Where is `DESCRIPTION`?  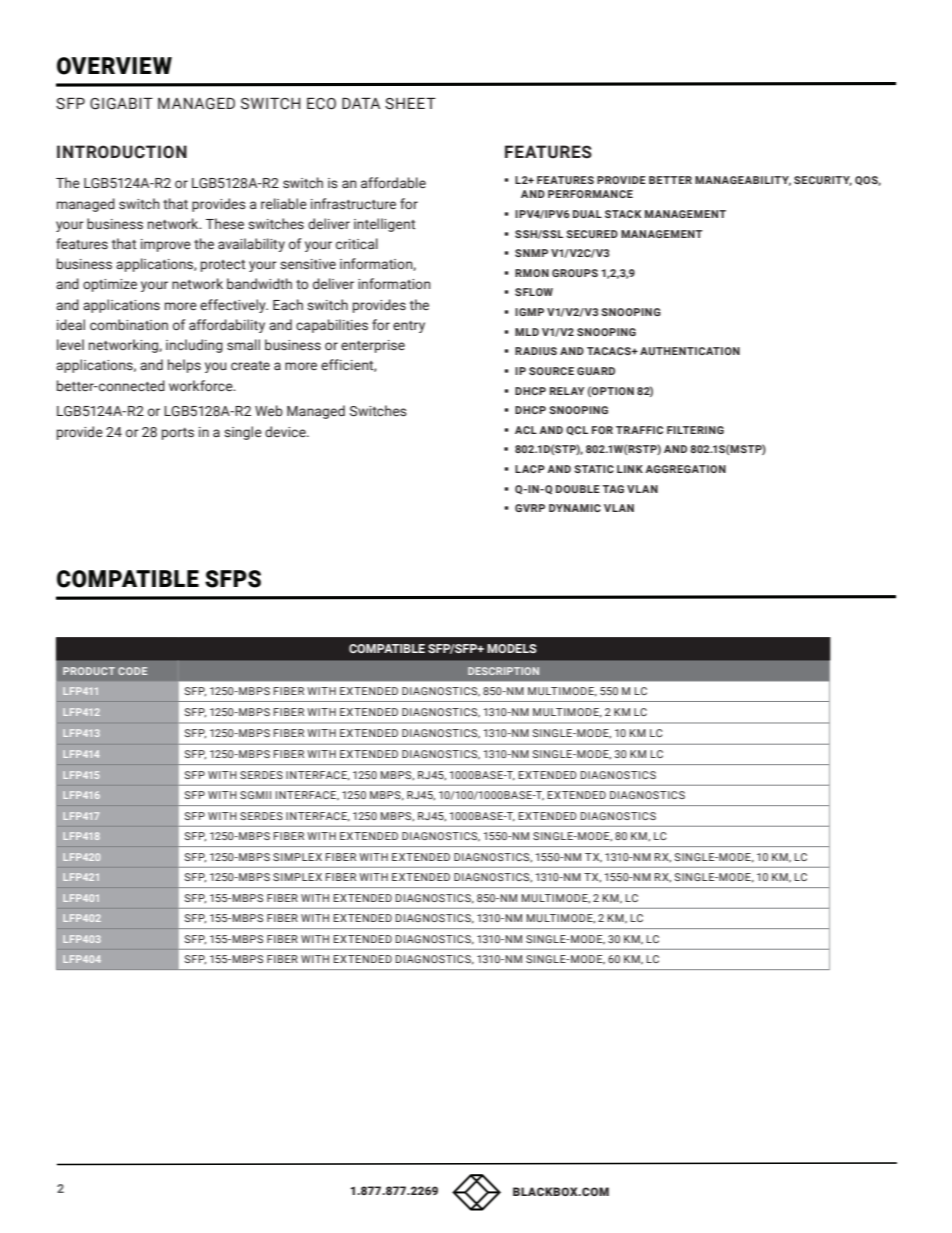
DESCRIPTION is located at coordinates (503, 671).
